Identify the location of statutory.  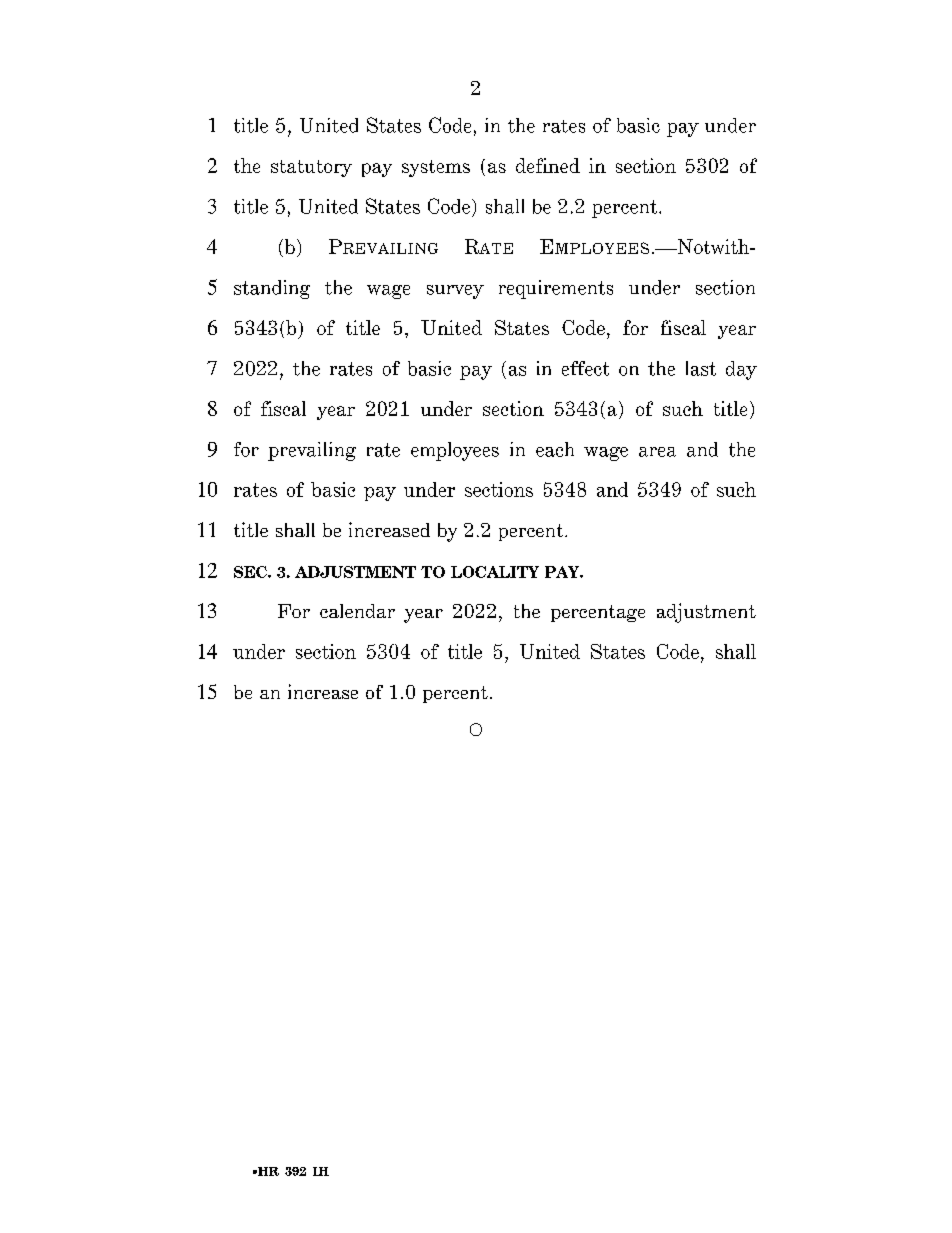
(311, 168).
